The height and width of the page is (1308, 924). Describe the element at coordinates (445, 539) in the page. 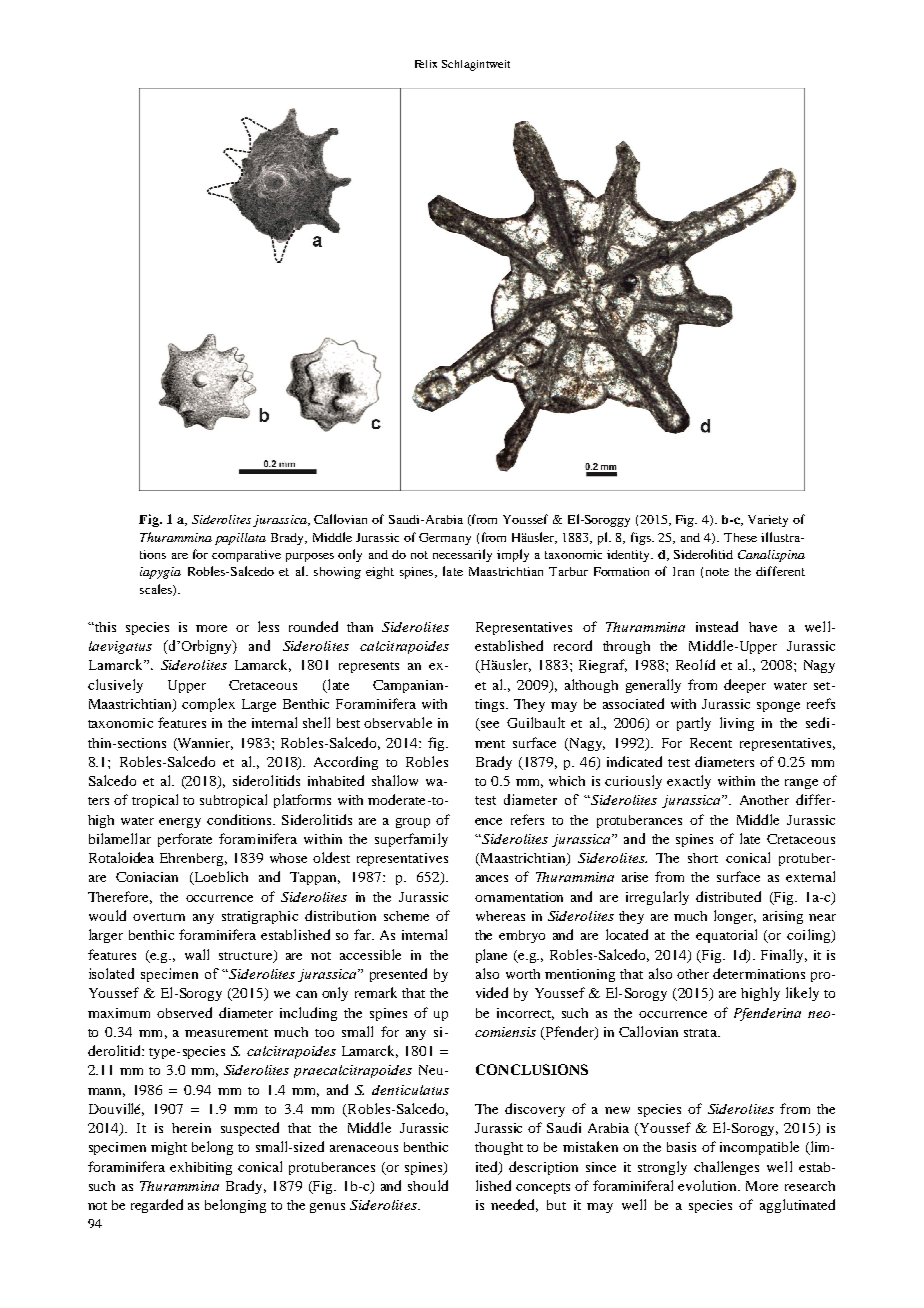

I see `Germany` at that location.
